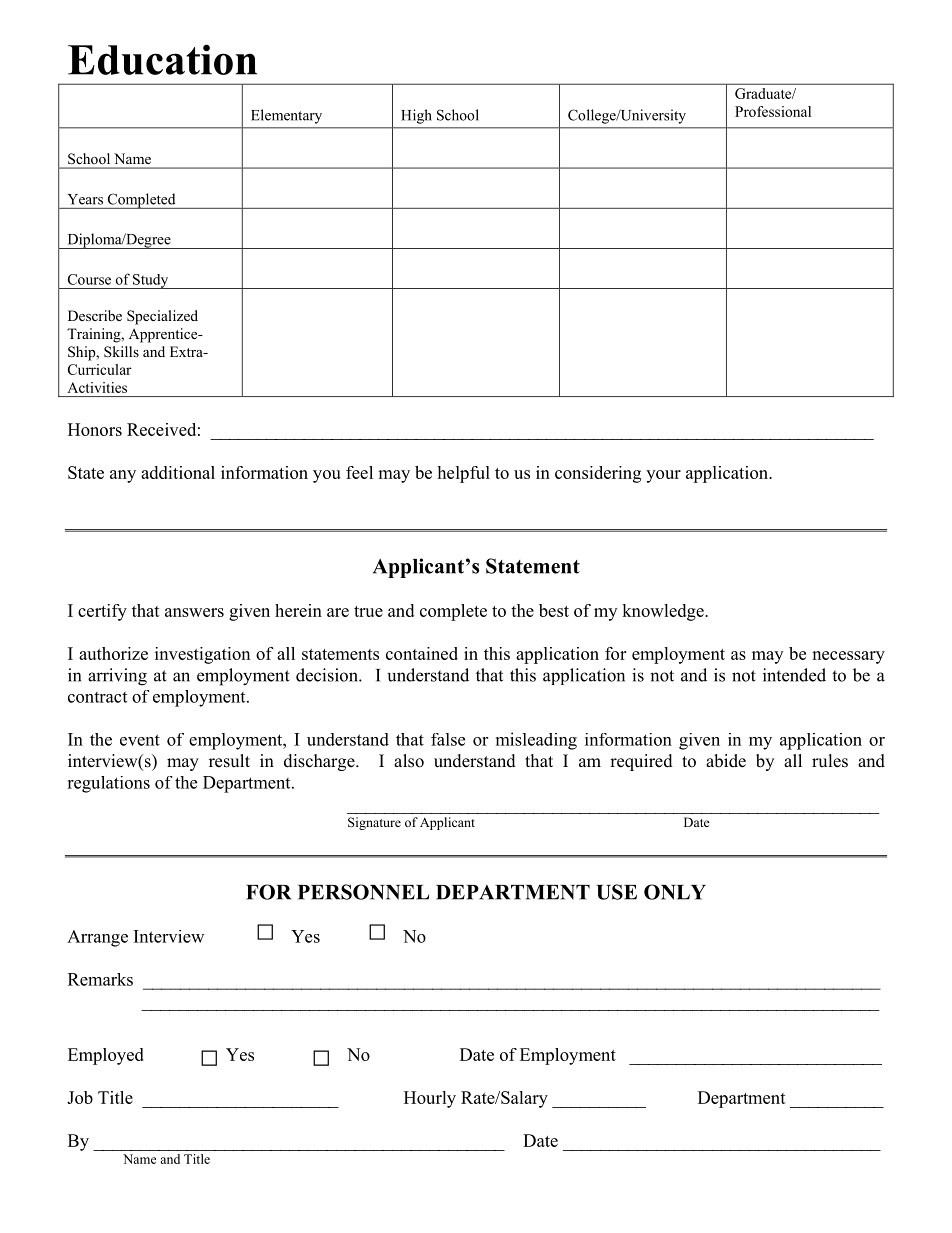  Describe the element at coordinates (664, 612) in the screenshot. I see `knowledge` at that location.
